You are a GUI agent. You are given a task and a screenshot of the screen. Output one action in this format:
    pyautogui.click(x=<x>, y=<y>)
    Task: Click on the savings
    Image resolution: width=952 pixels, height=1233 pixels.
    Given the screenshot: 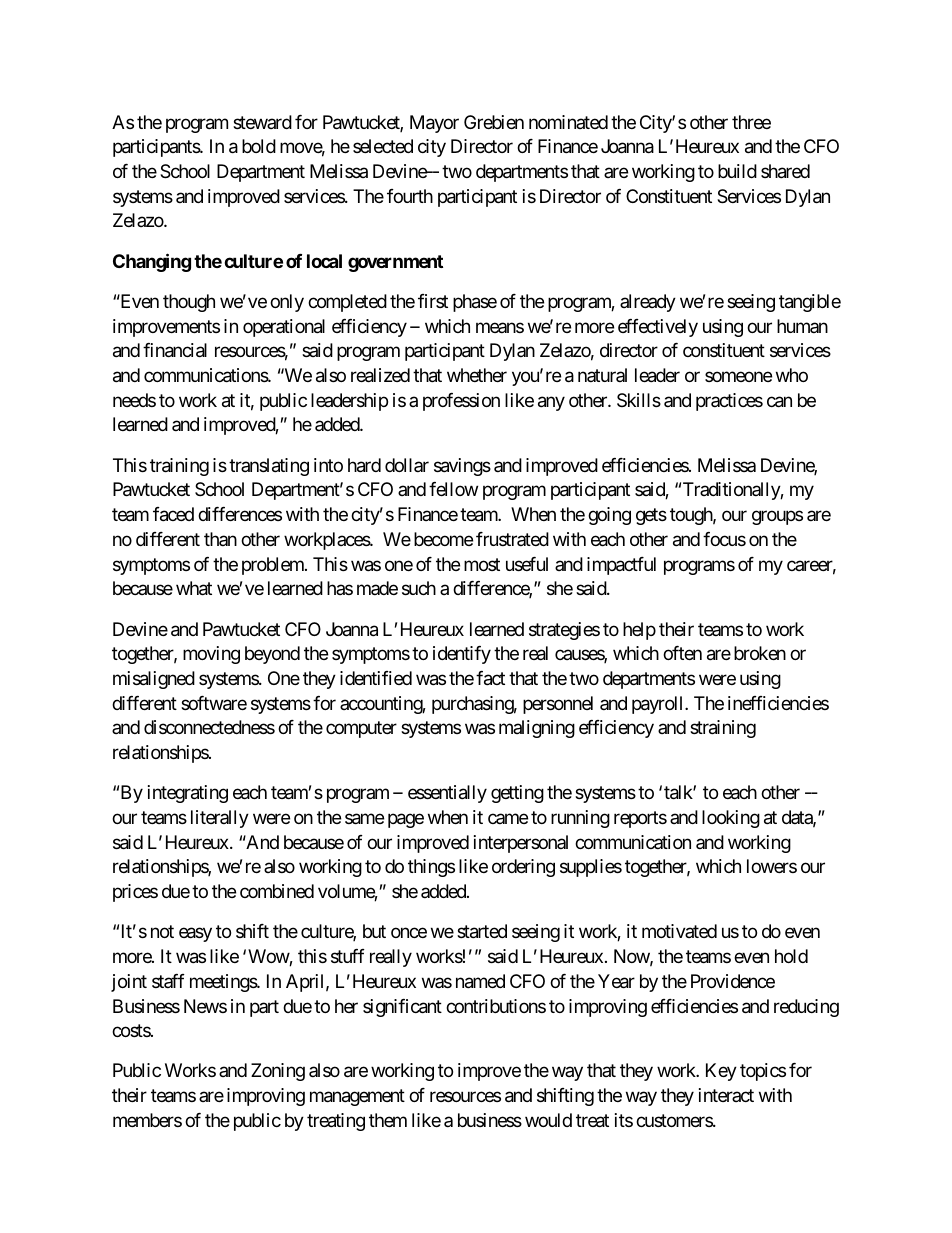 What is the action you would take?
    pyautogui.click(x=462, y=467)
